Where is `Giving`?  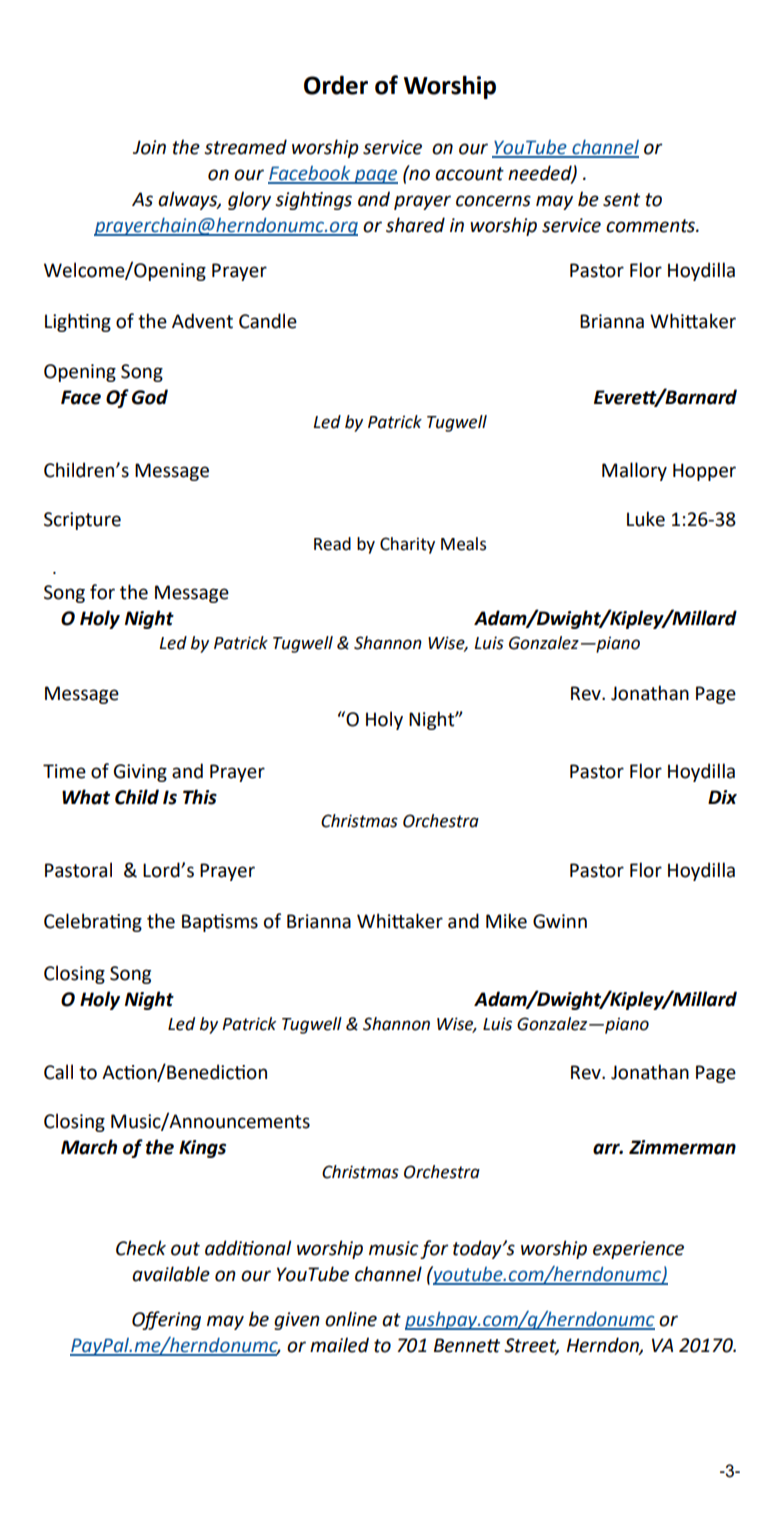
Giving is located at coordinates (140, 773).
